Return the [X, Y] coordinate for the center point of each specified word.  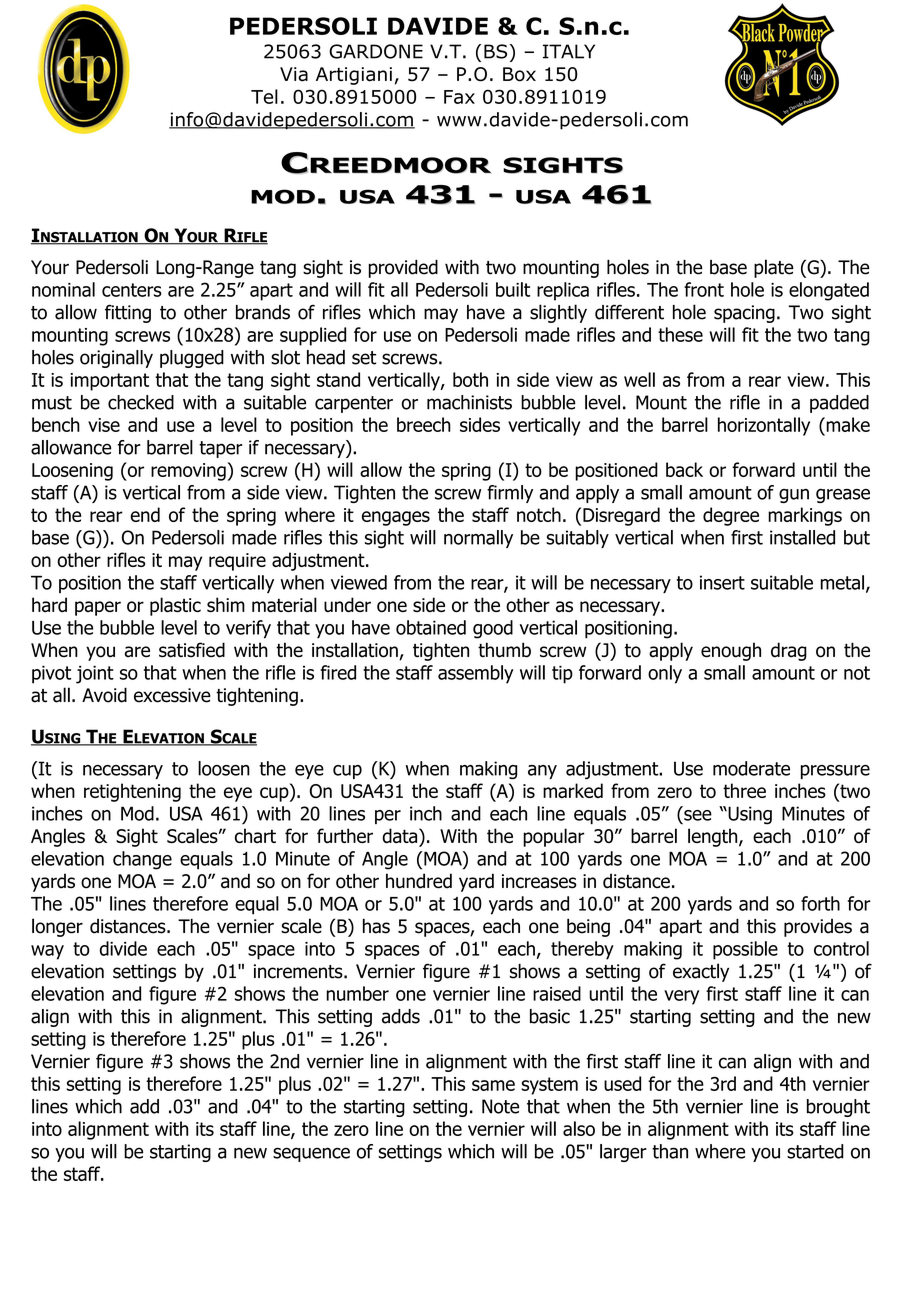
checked [141, 402]
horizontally [764, 426]
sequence [311, 1154]
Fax [459, 97]
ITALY [569, 51]
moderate [751, 768]
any [542, 772]
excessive [172, 695]
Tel [264, 96]
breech [424, 424]
